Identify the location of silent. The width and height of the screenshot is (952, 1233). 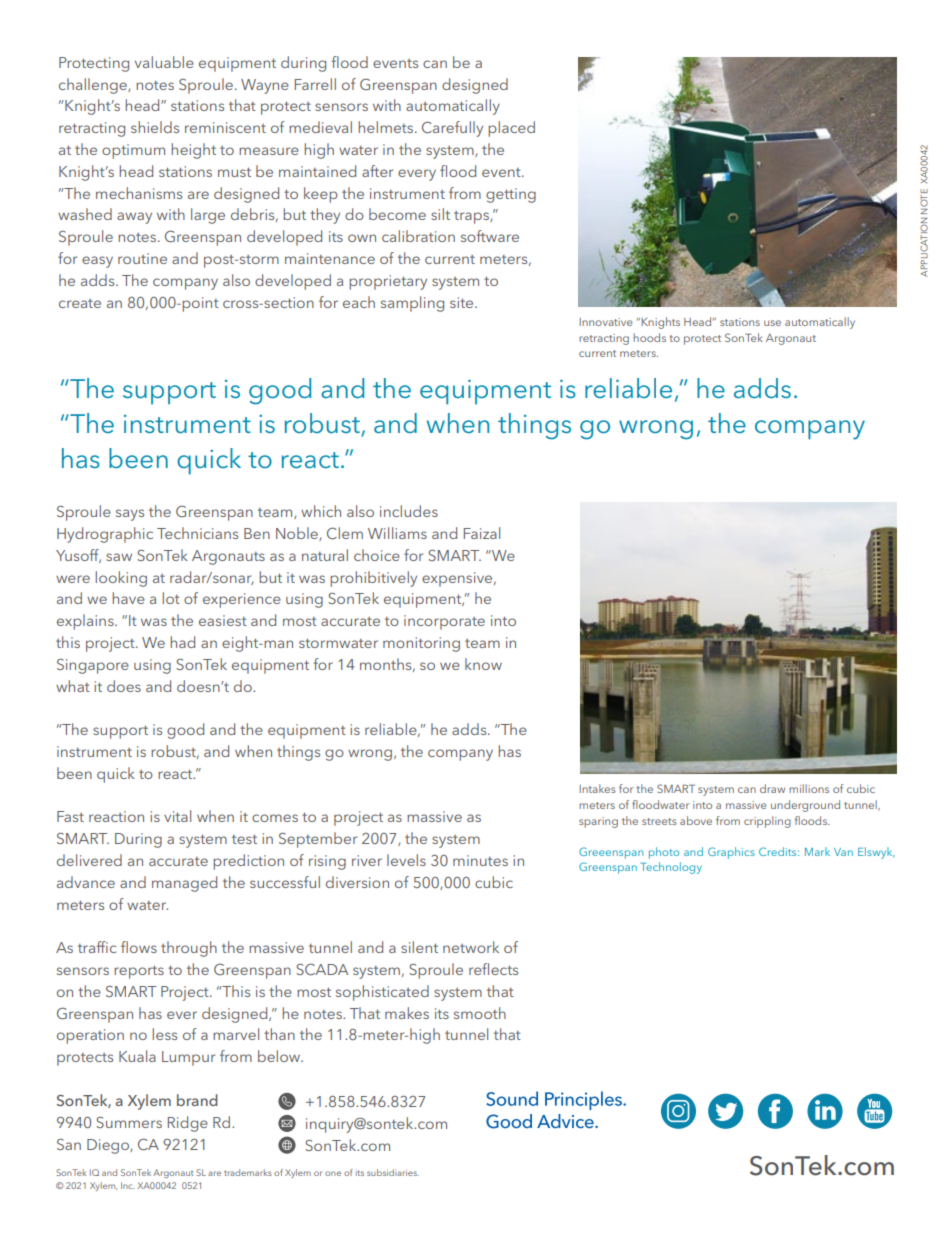
(419, 947).
